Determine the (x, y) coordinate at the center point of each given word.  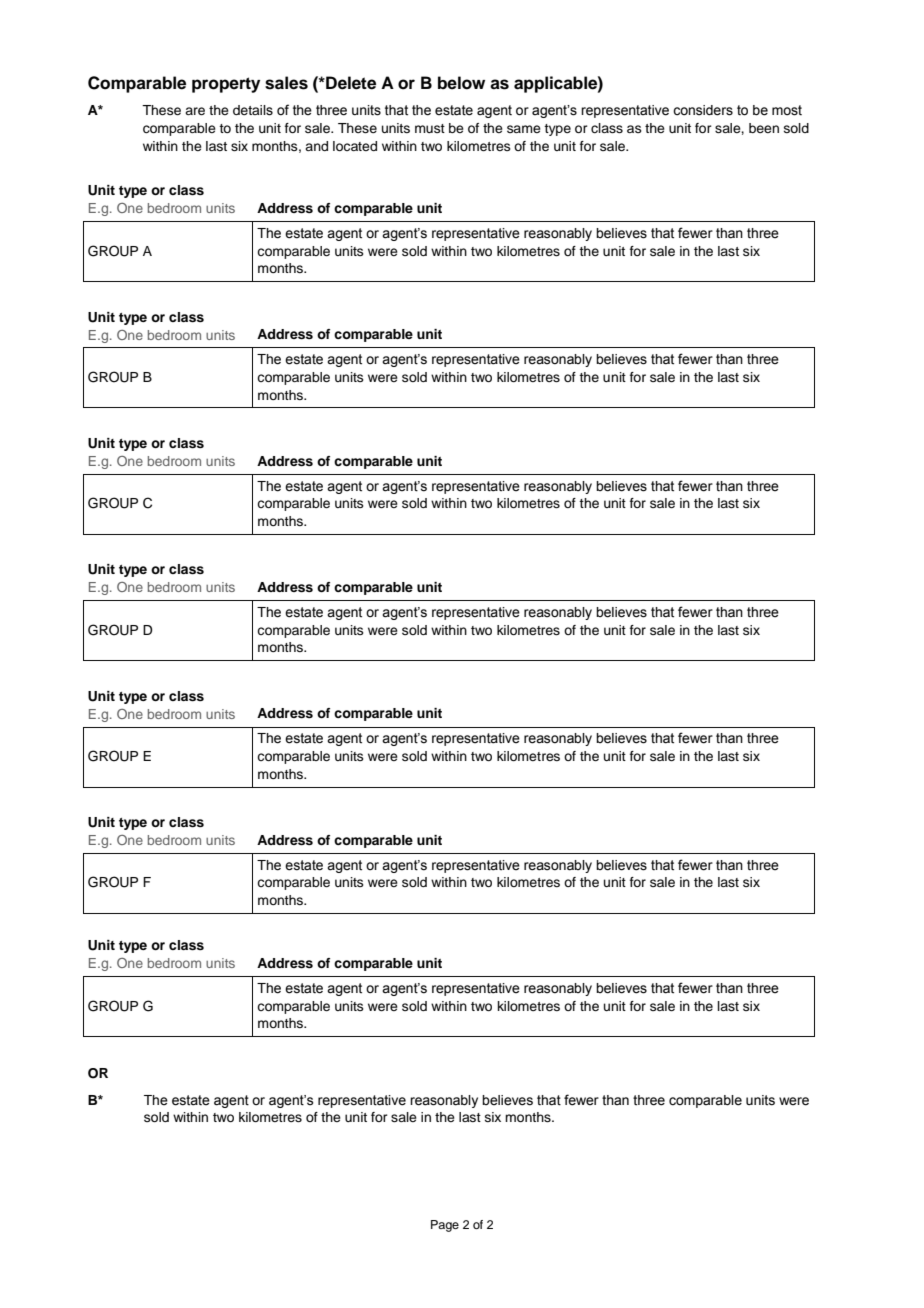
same (524, 129)
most (787, 110)
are (195, 111)
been (764, 128)
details (253, 110)
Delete (350, 83)
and (316, 146)
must (430, 128)
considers (703, 110)
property (226, 85)
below (461, 83)
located (355, 146)
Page (445, 1226)
